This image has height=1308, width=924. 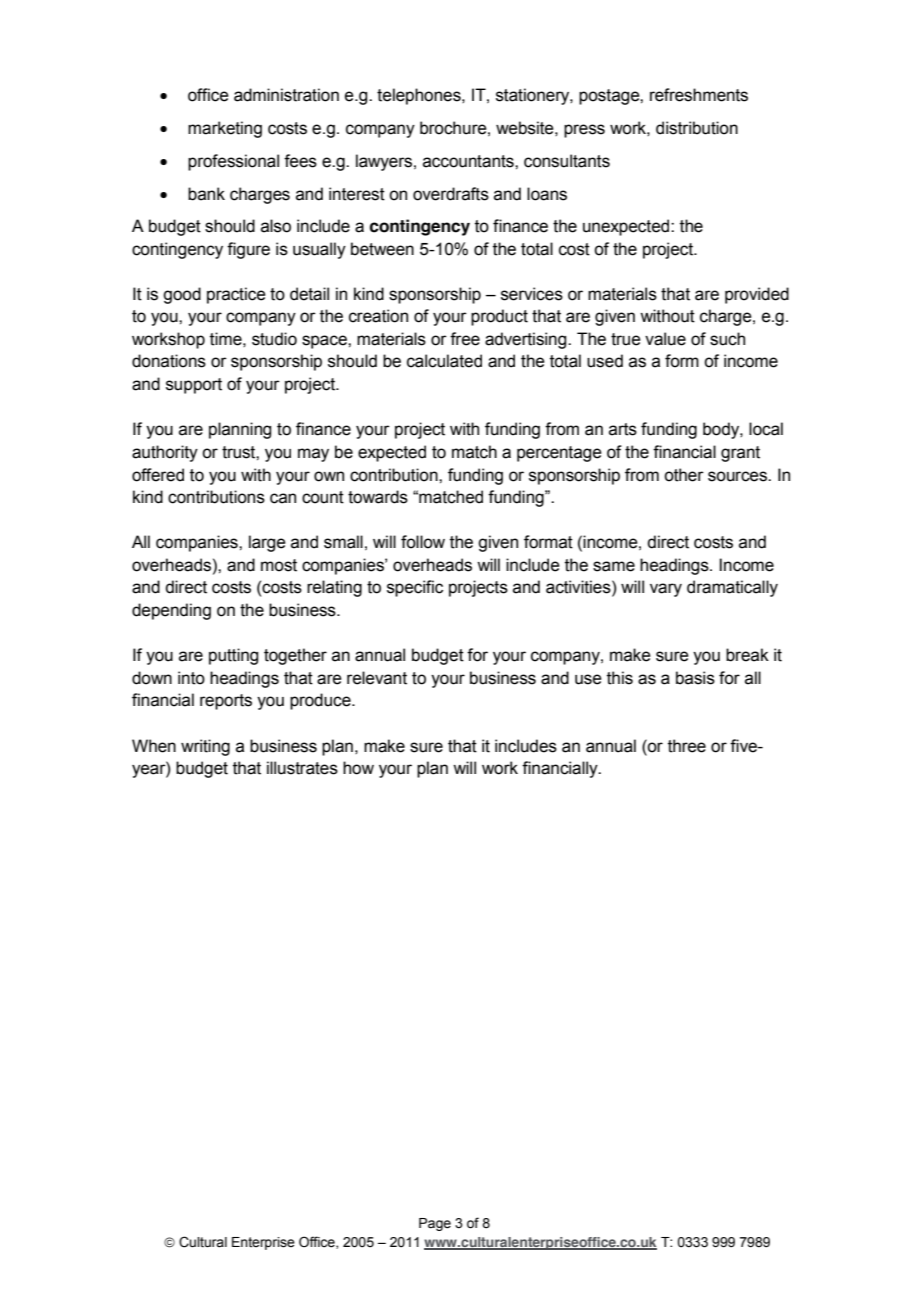 I want to click on putting, so click(x=233, y=656).
